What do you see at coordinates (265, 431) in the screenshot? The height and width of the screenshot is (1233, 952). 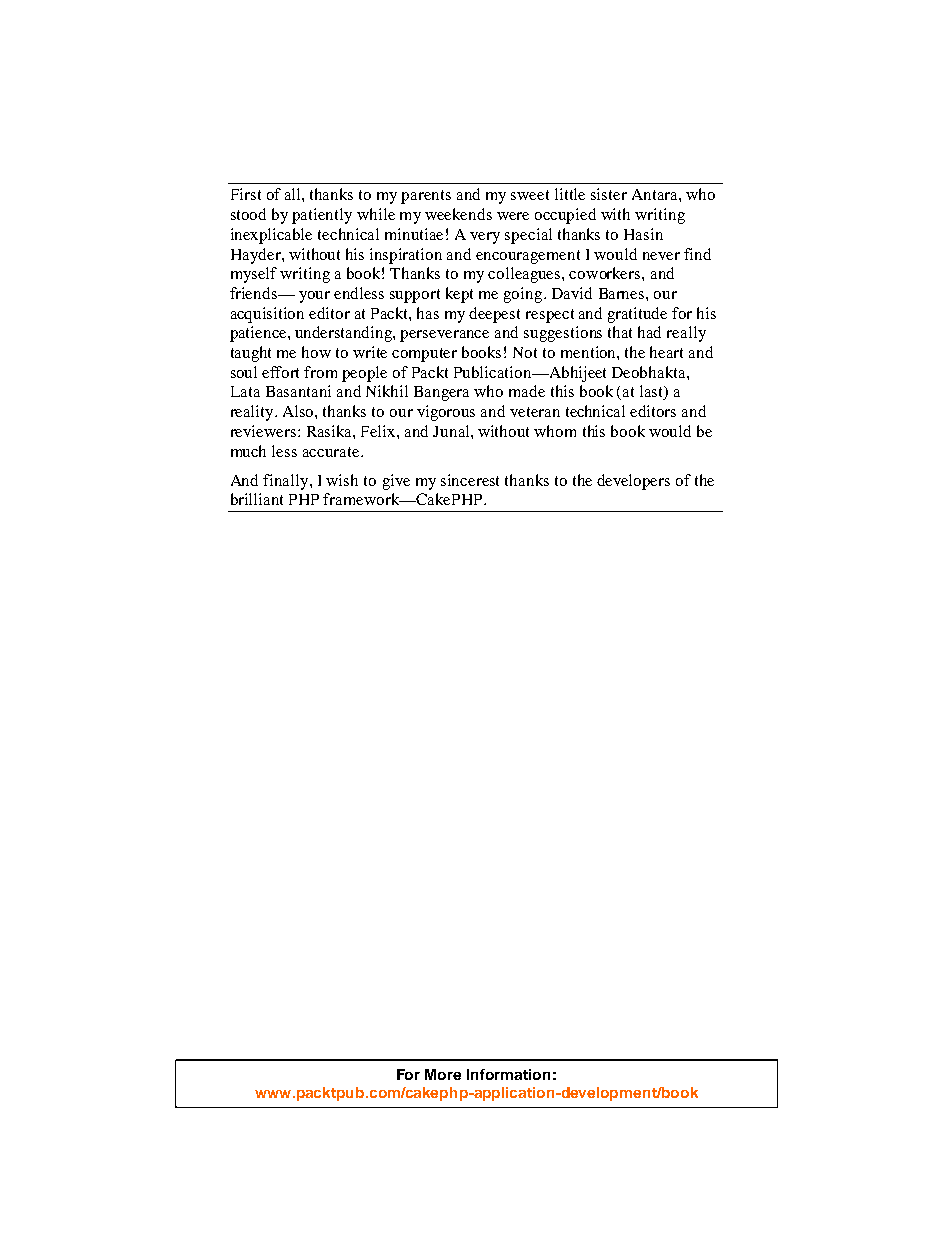 I see `reviewers` at bounding box center [265, 431].
